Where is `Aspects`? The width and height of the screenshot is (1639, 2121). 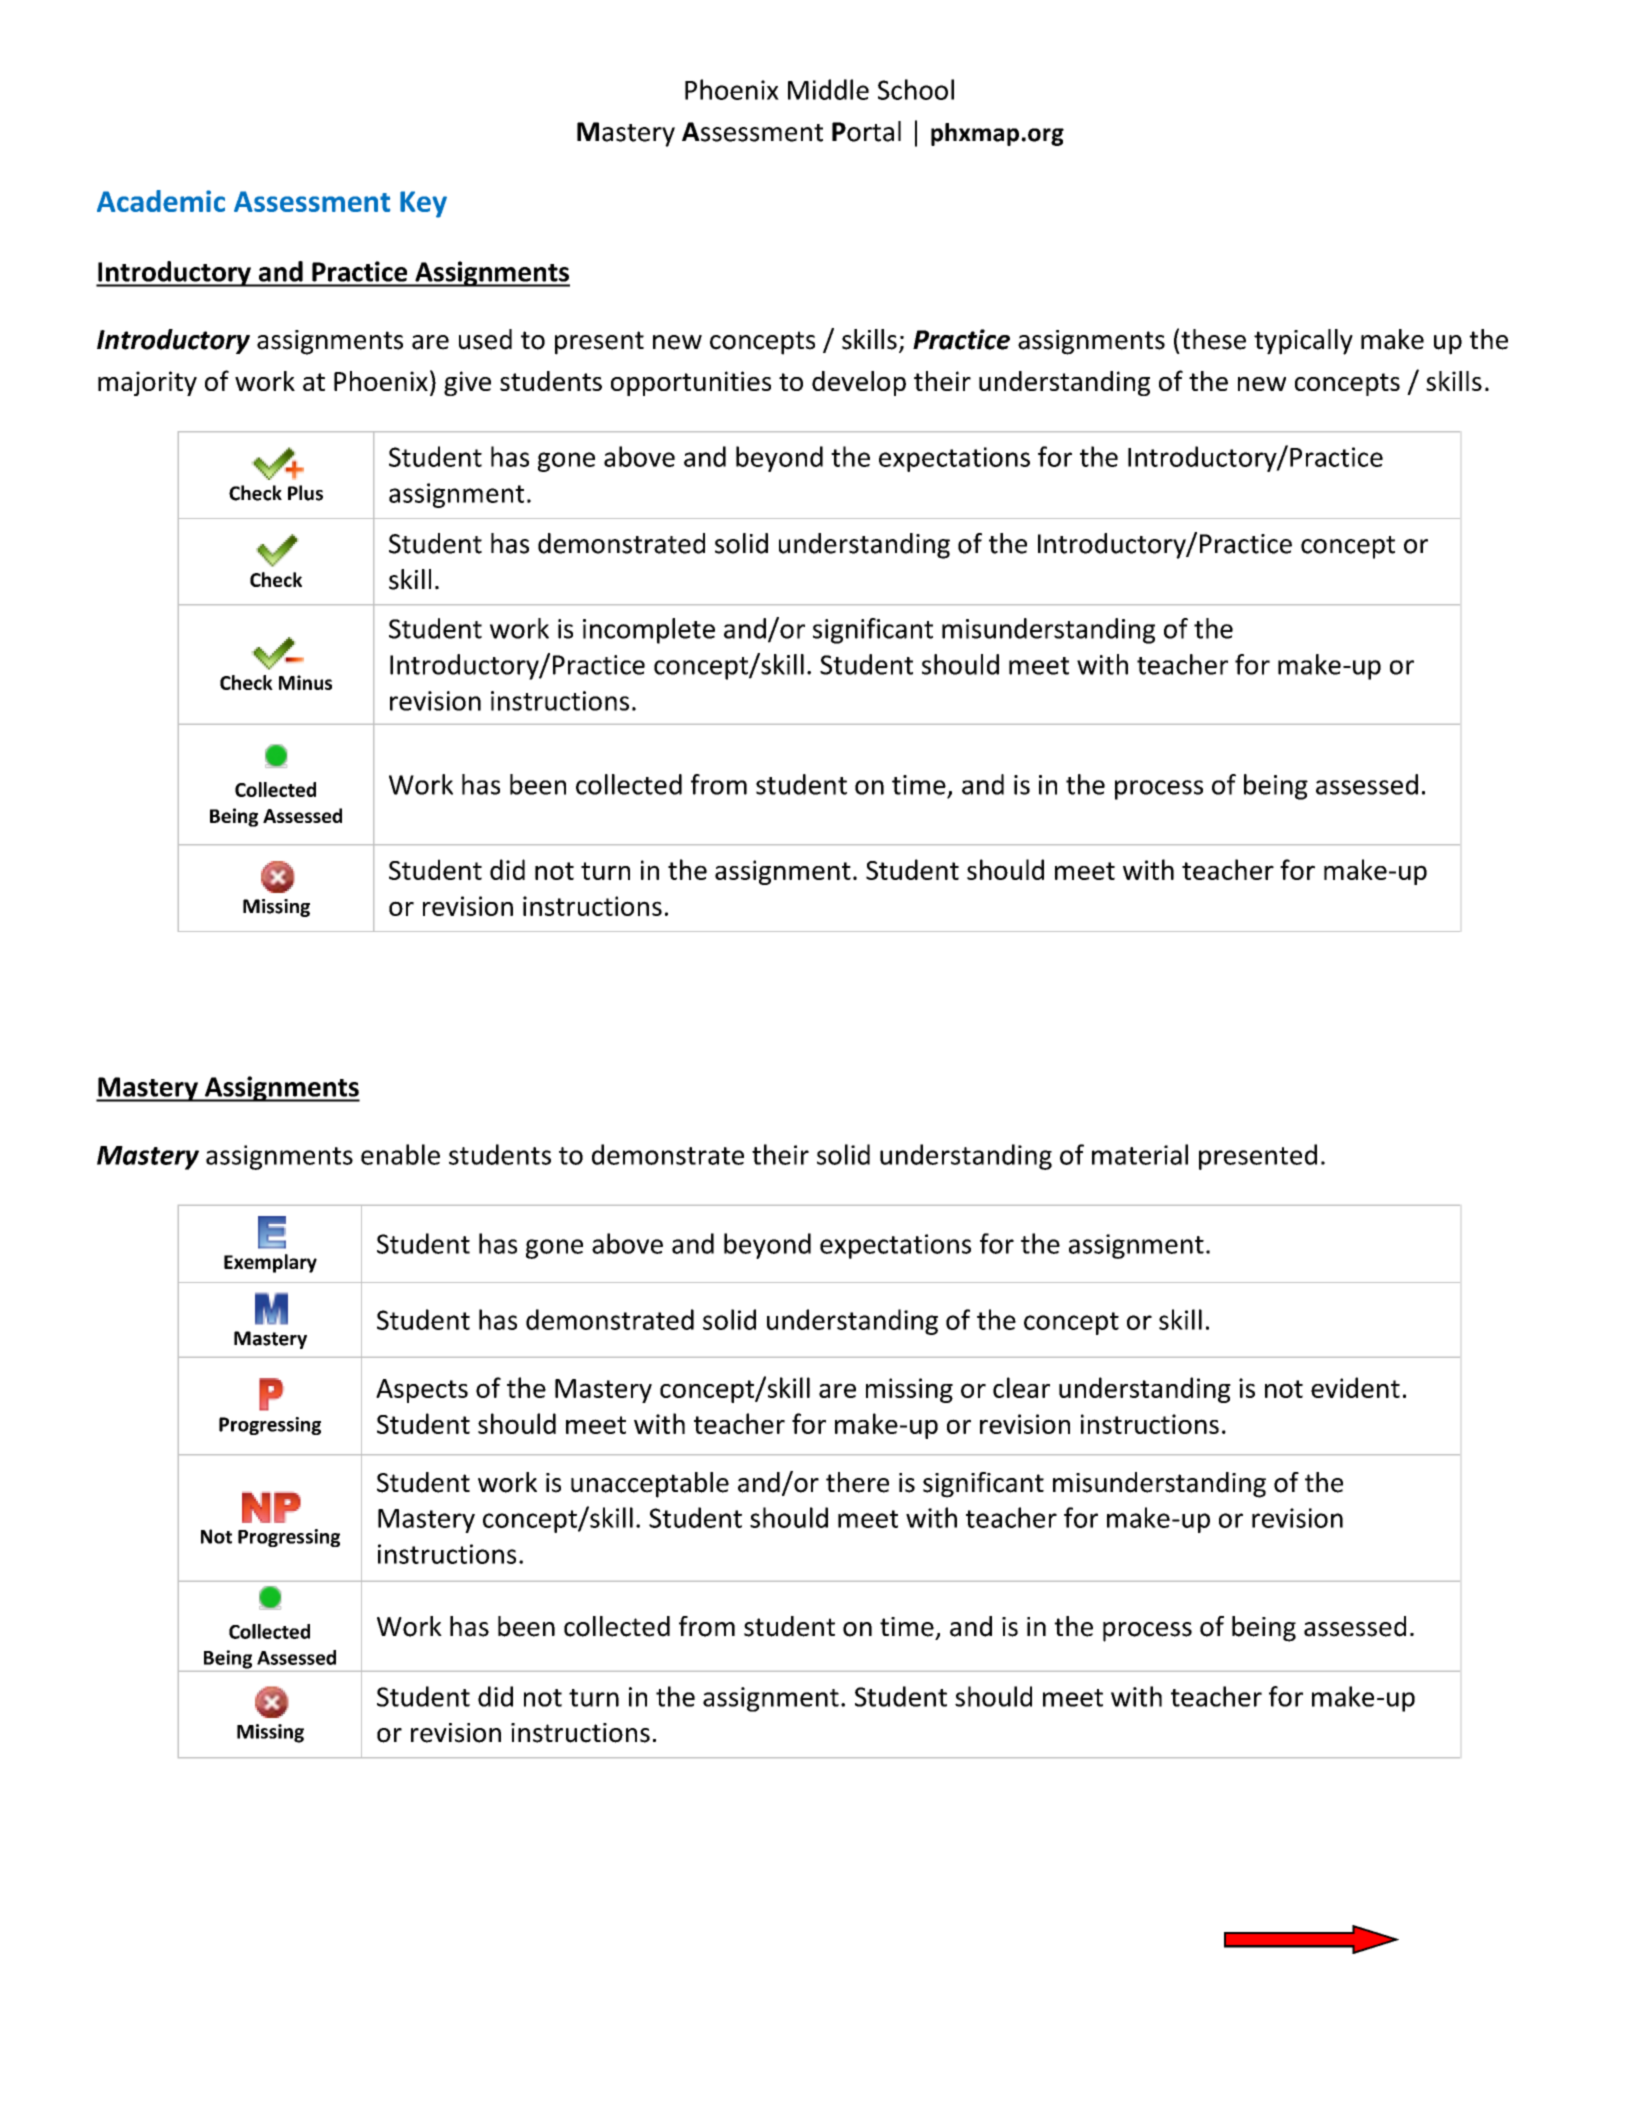 Aspects is located at coordinates (422, 1391).
